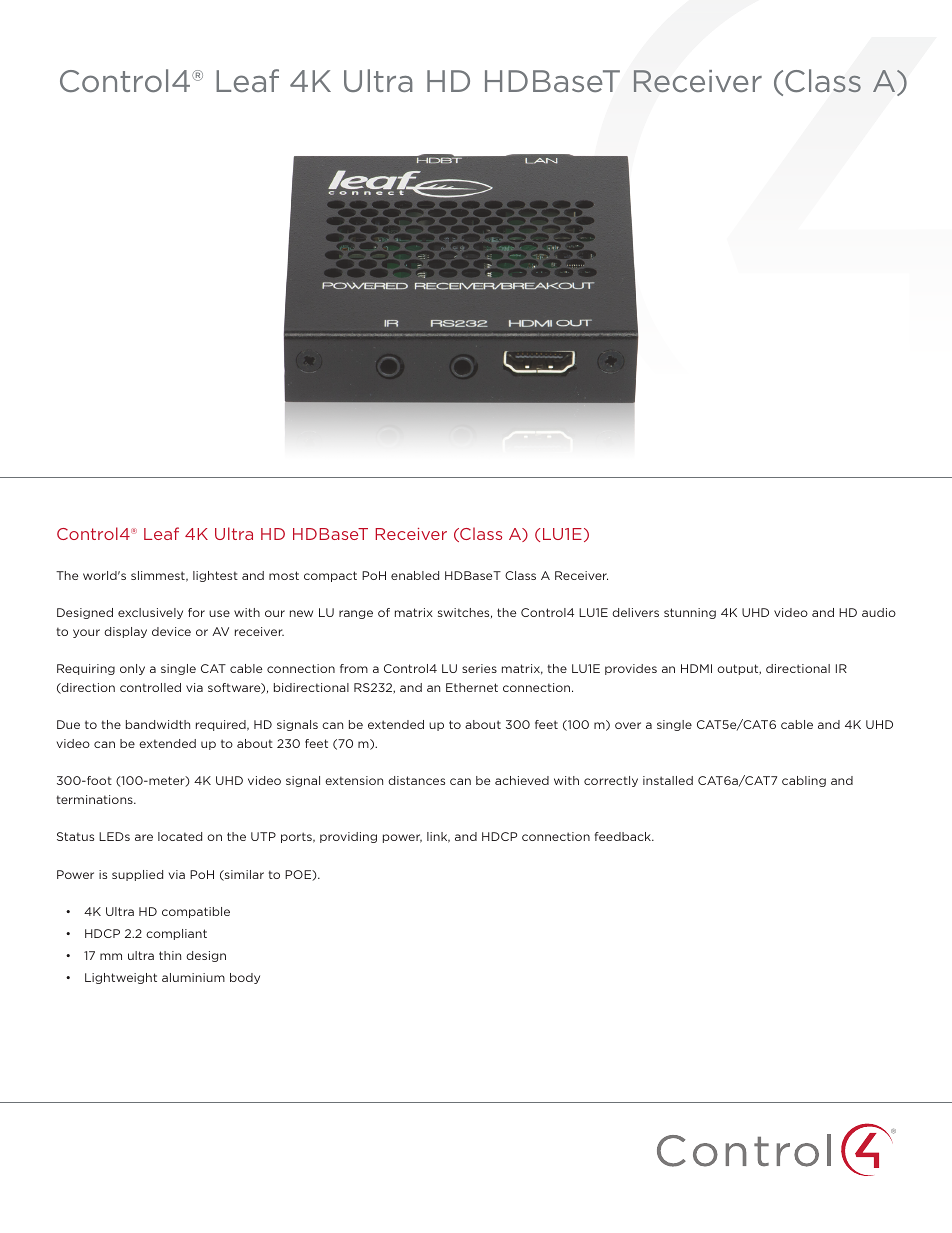  What do you see at coordinates (96, 799) in the image?
I see `terminations` at bounding box center [96, 799].
